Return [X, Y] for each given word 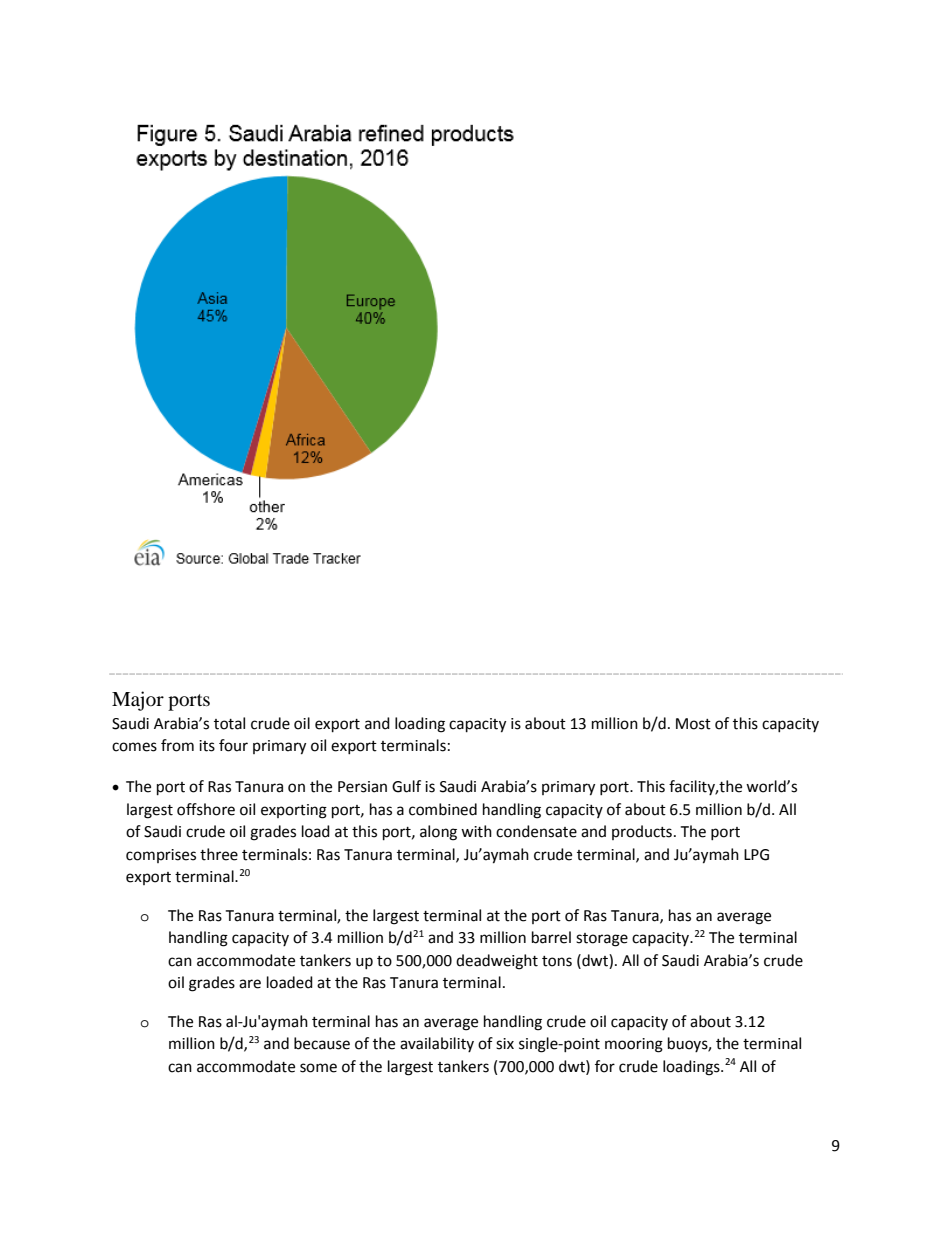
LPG [756, 855]
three [219, 854]
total [229, 723]
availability [437, 1044]
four [233, 745]
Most [693, 724]
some [318, 1068]
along [438, 833]
